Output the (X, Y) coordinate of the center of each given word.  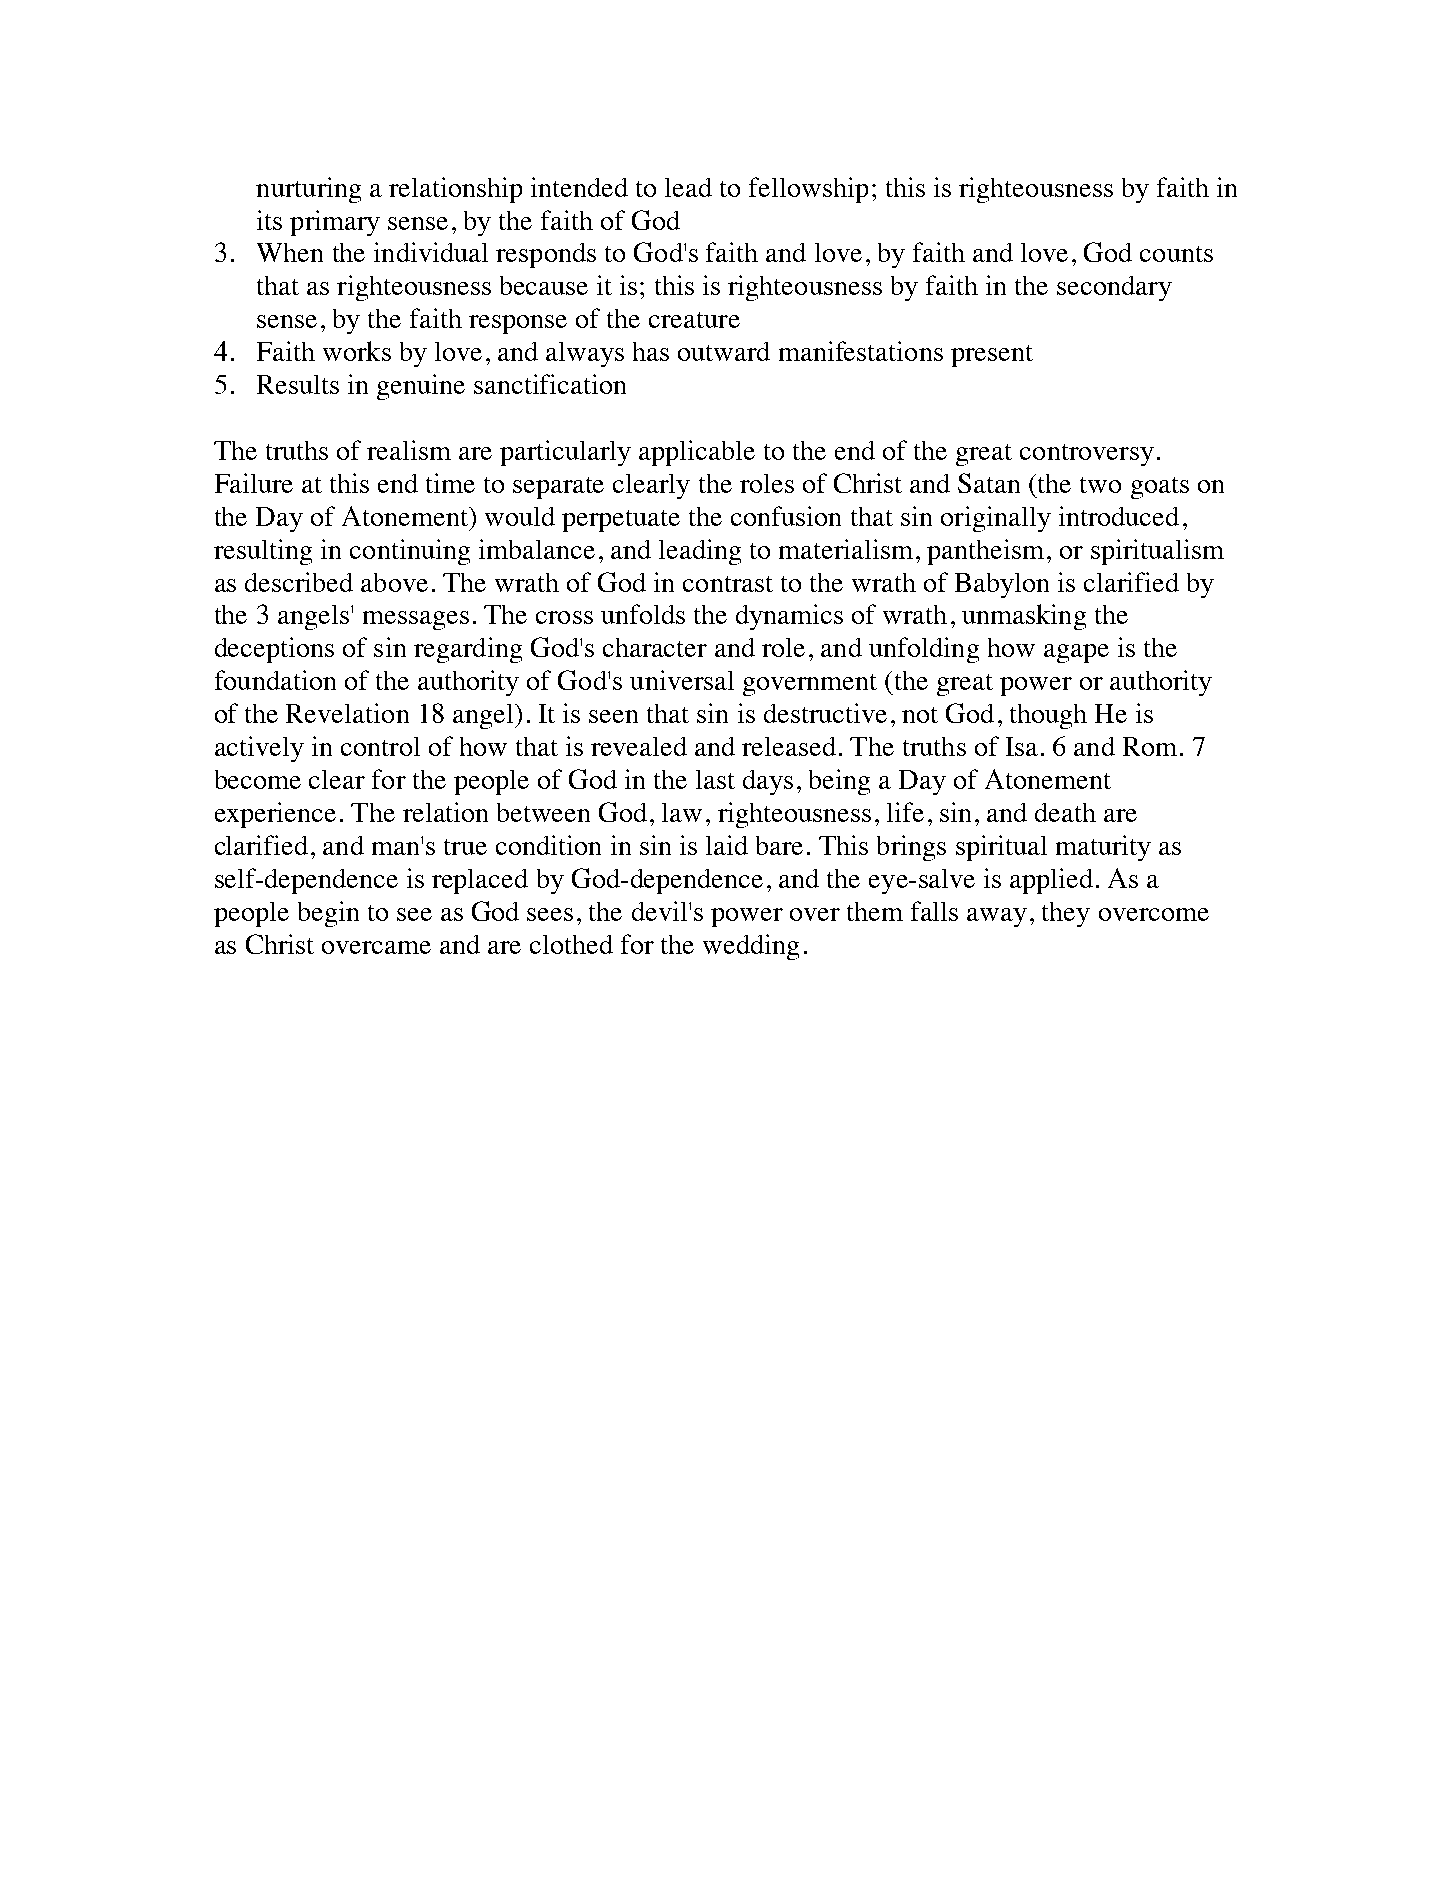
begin (328, 914)
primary (335, 223)
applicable (697, 453)
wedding (751, 947)
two (1100, 485)
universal (682, 680)
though (1048, 716)
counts (1176, 254)
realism (409, 450)
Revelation (347, 713)
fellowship (808, 190)
